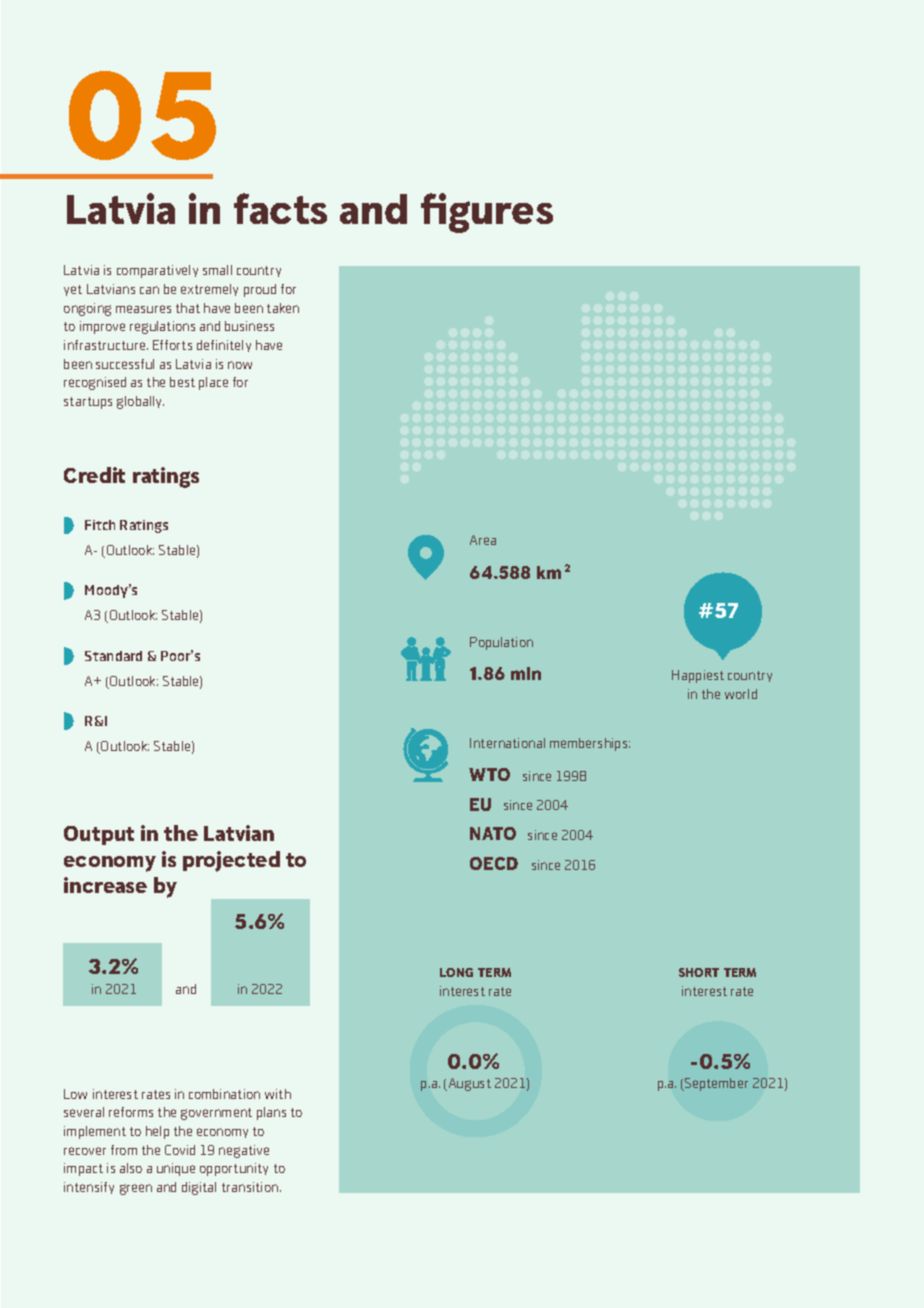  I want to click on comparatively, so click(157, 271).
